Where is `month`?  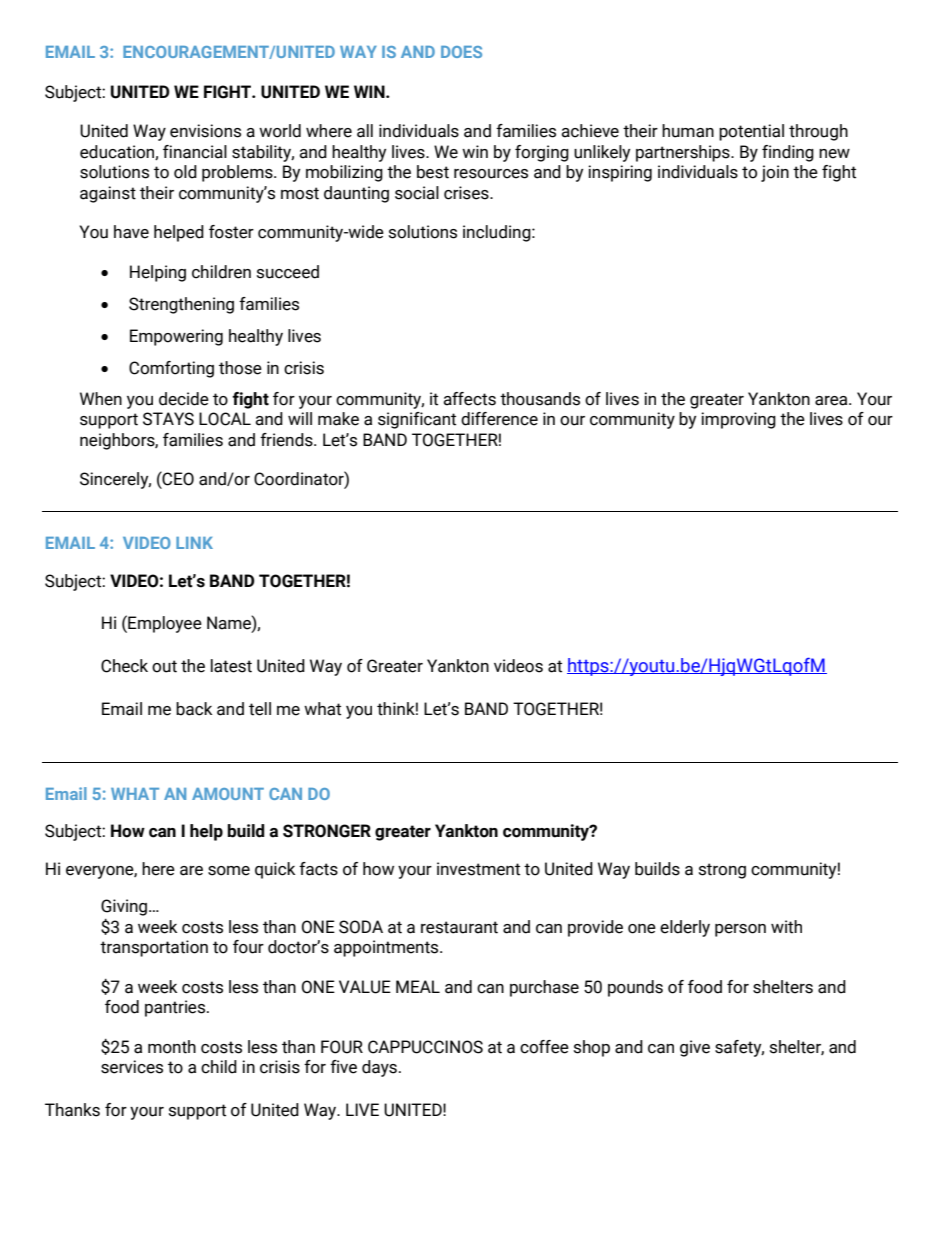
month is located at coordinates (172, 1047).
